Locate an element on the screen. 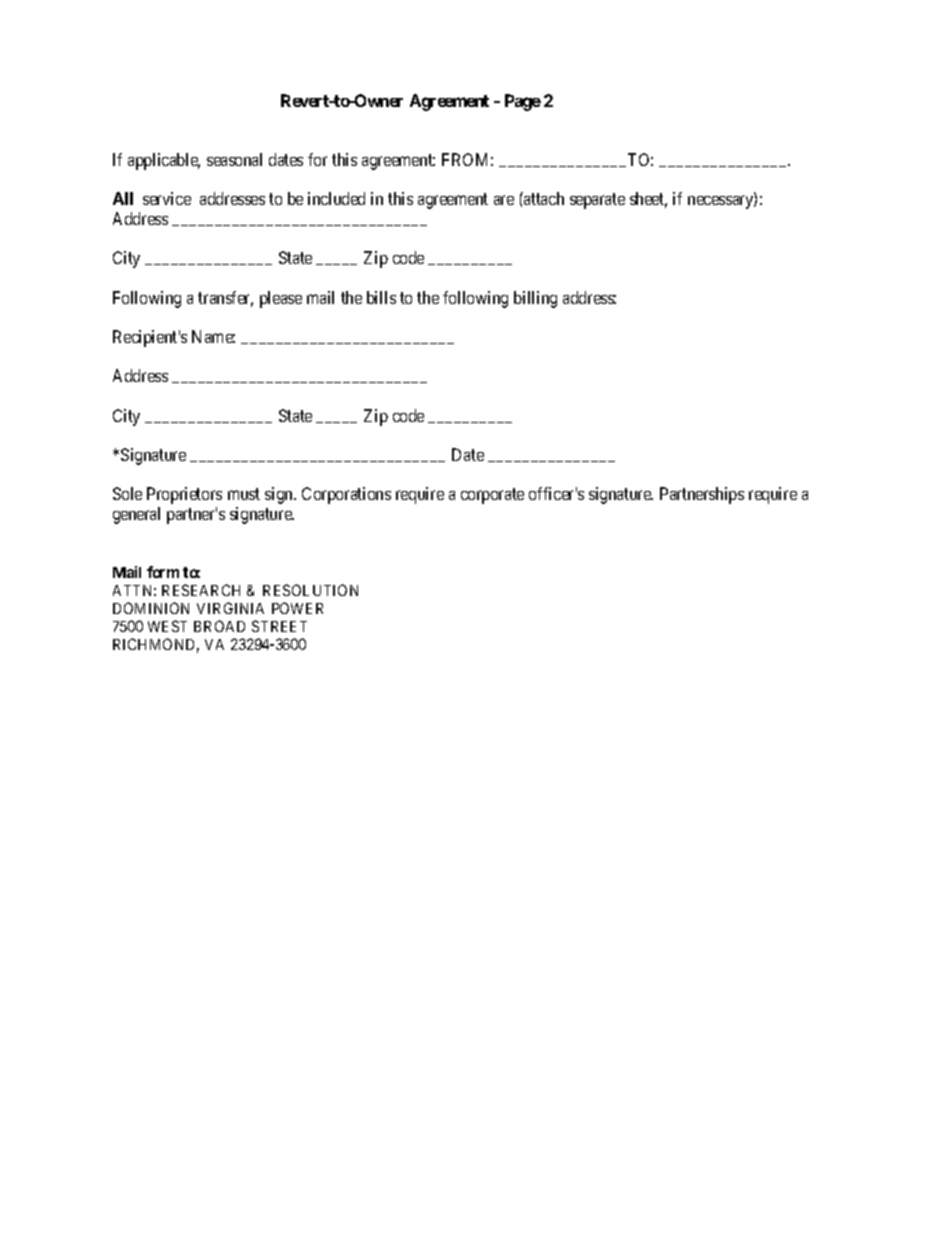  POWER is located at coordinates (297, 608).
